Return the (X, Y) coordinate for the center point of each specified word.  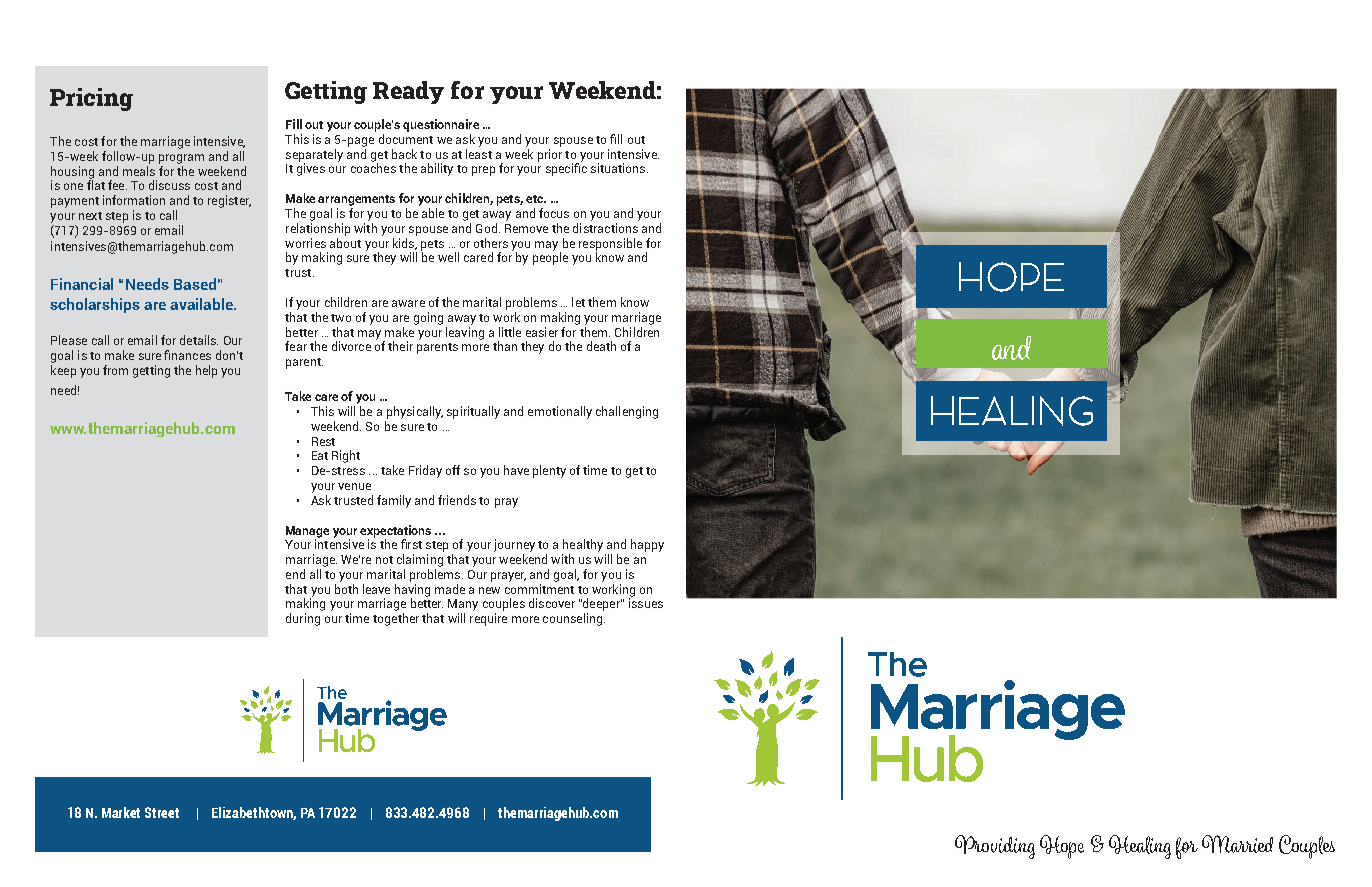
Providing (995, 847)
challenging (627, 412)
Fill (294, 124)
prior (550, 155)
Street (162, 812)
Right (346, 456)
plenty (549, 471)
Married (1237, 844)
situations (618, 168)
